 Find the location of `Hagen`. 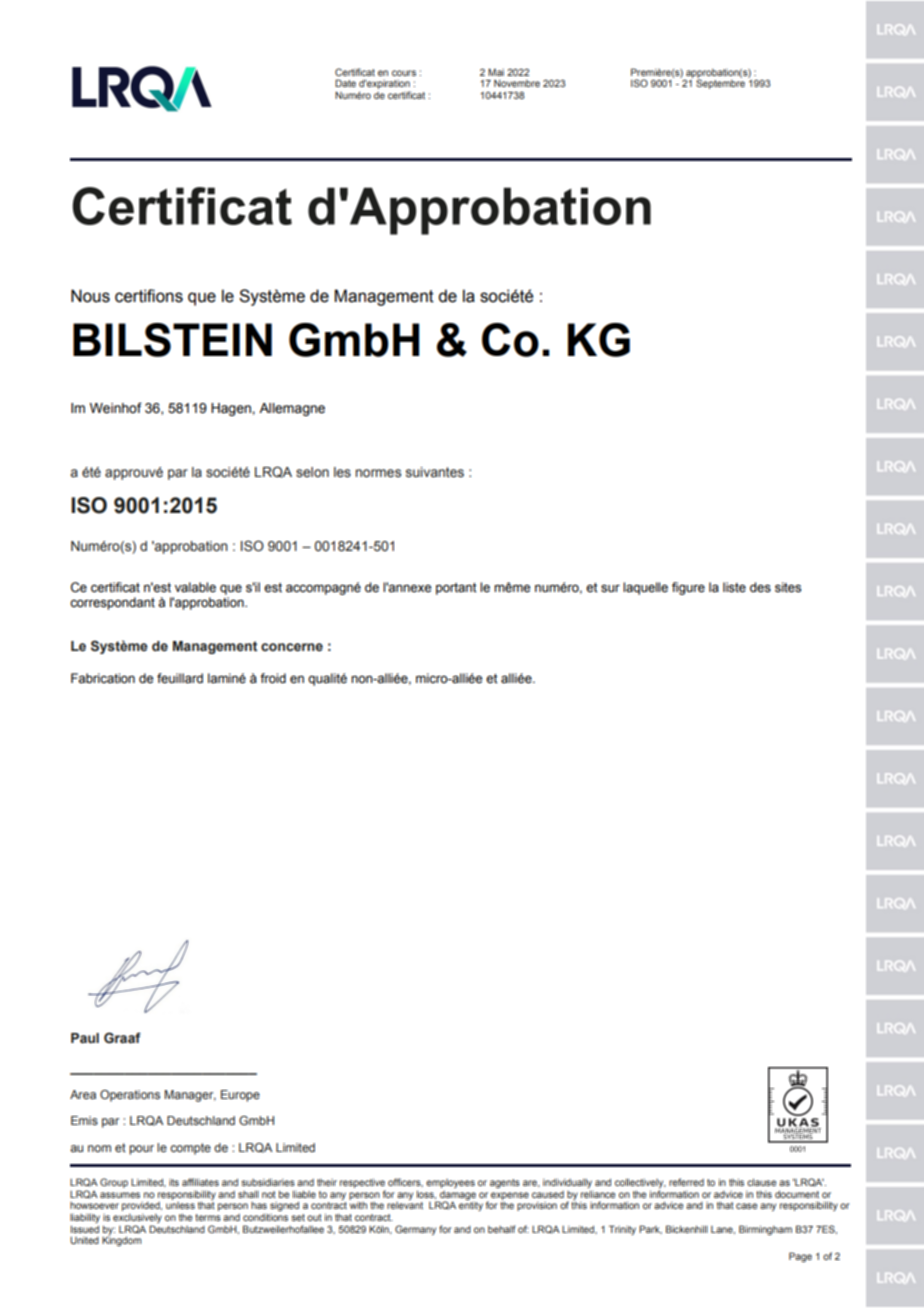

Hagen is located at coordinates (232, 409).
